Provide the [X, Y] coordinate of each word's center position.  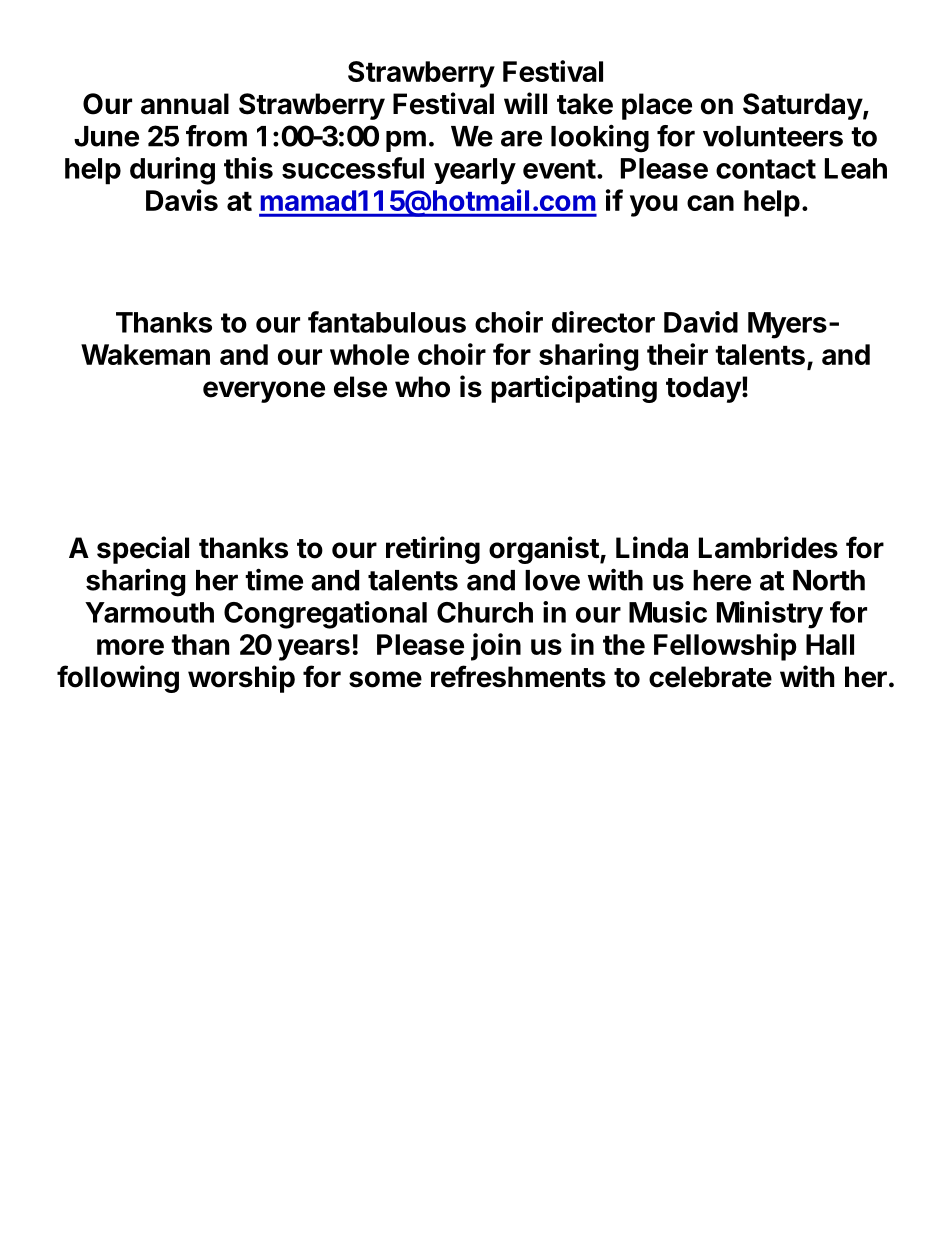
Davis [182, 200]
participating [574, 389]
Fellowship [725, 647]
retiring [433, 550]
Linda [652, 547]
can [710, 203]
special [143, 550]
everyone [264, 392]
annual [185, 104]
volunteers [773, 136]
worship [241, 679]
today [703, 389]
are [521, 138]
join [496, 647]
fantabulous [387, 322]
